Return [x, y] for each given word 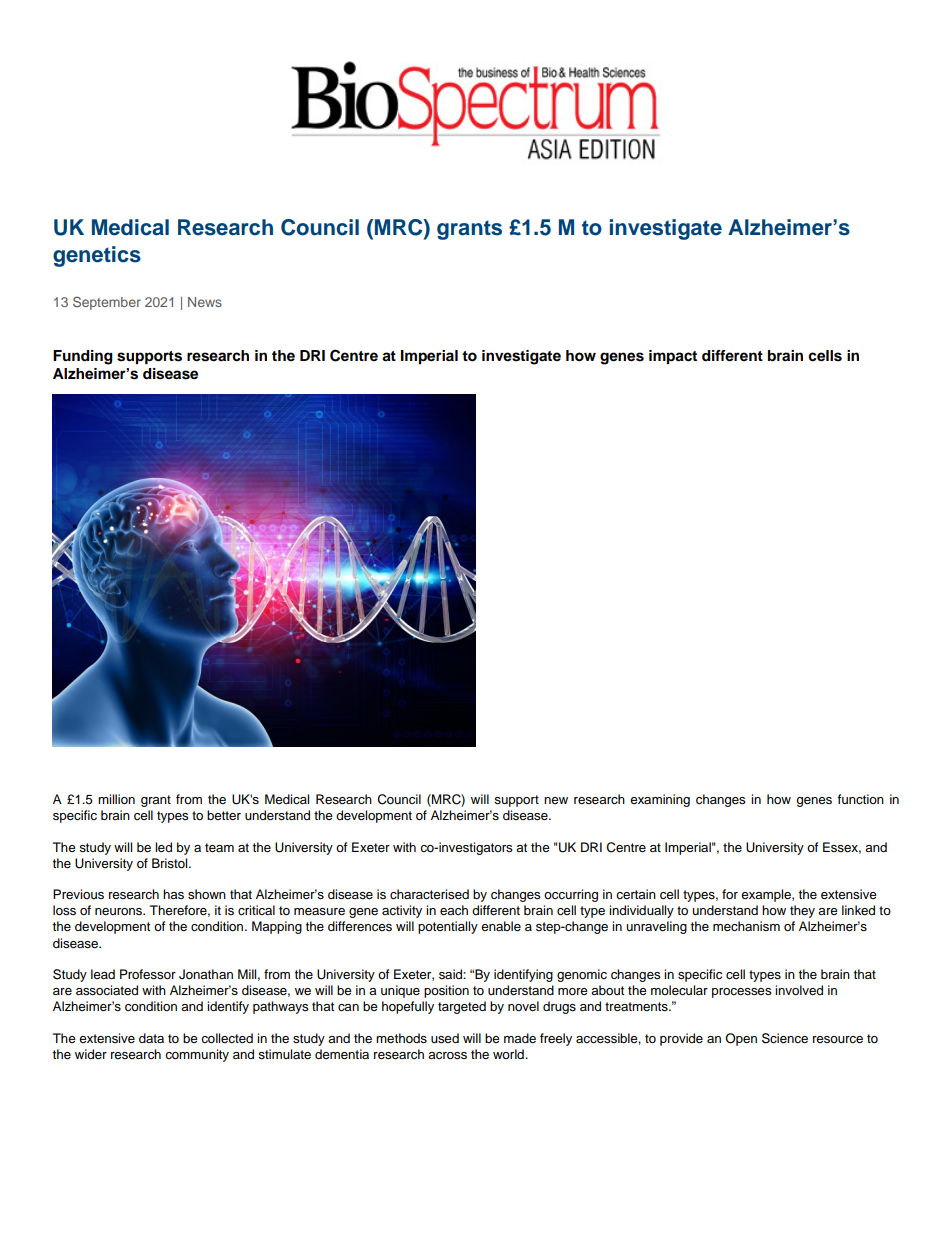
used [445, 1038]
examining [660, 800]
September [107, 303]
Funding [83, 357]
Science [785, 1038]
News [205, 302]
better [224, 815]
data [151, 1038]
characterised [429, 894]
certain [636, 894]
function [860, 799]
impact [673, 357]
